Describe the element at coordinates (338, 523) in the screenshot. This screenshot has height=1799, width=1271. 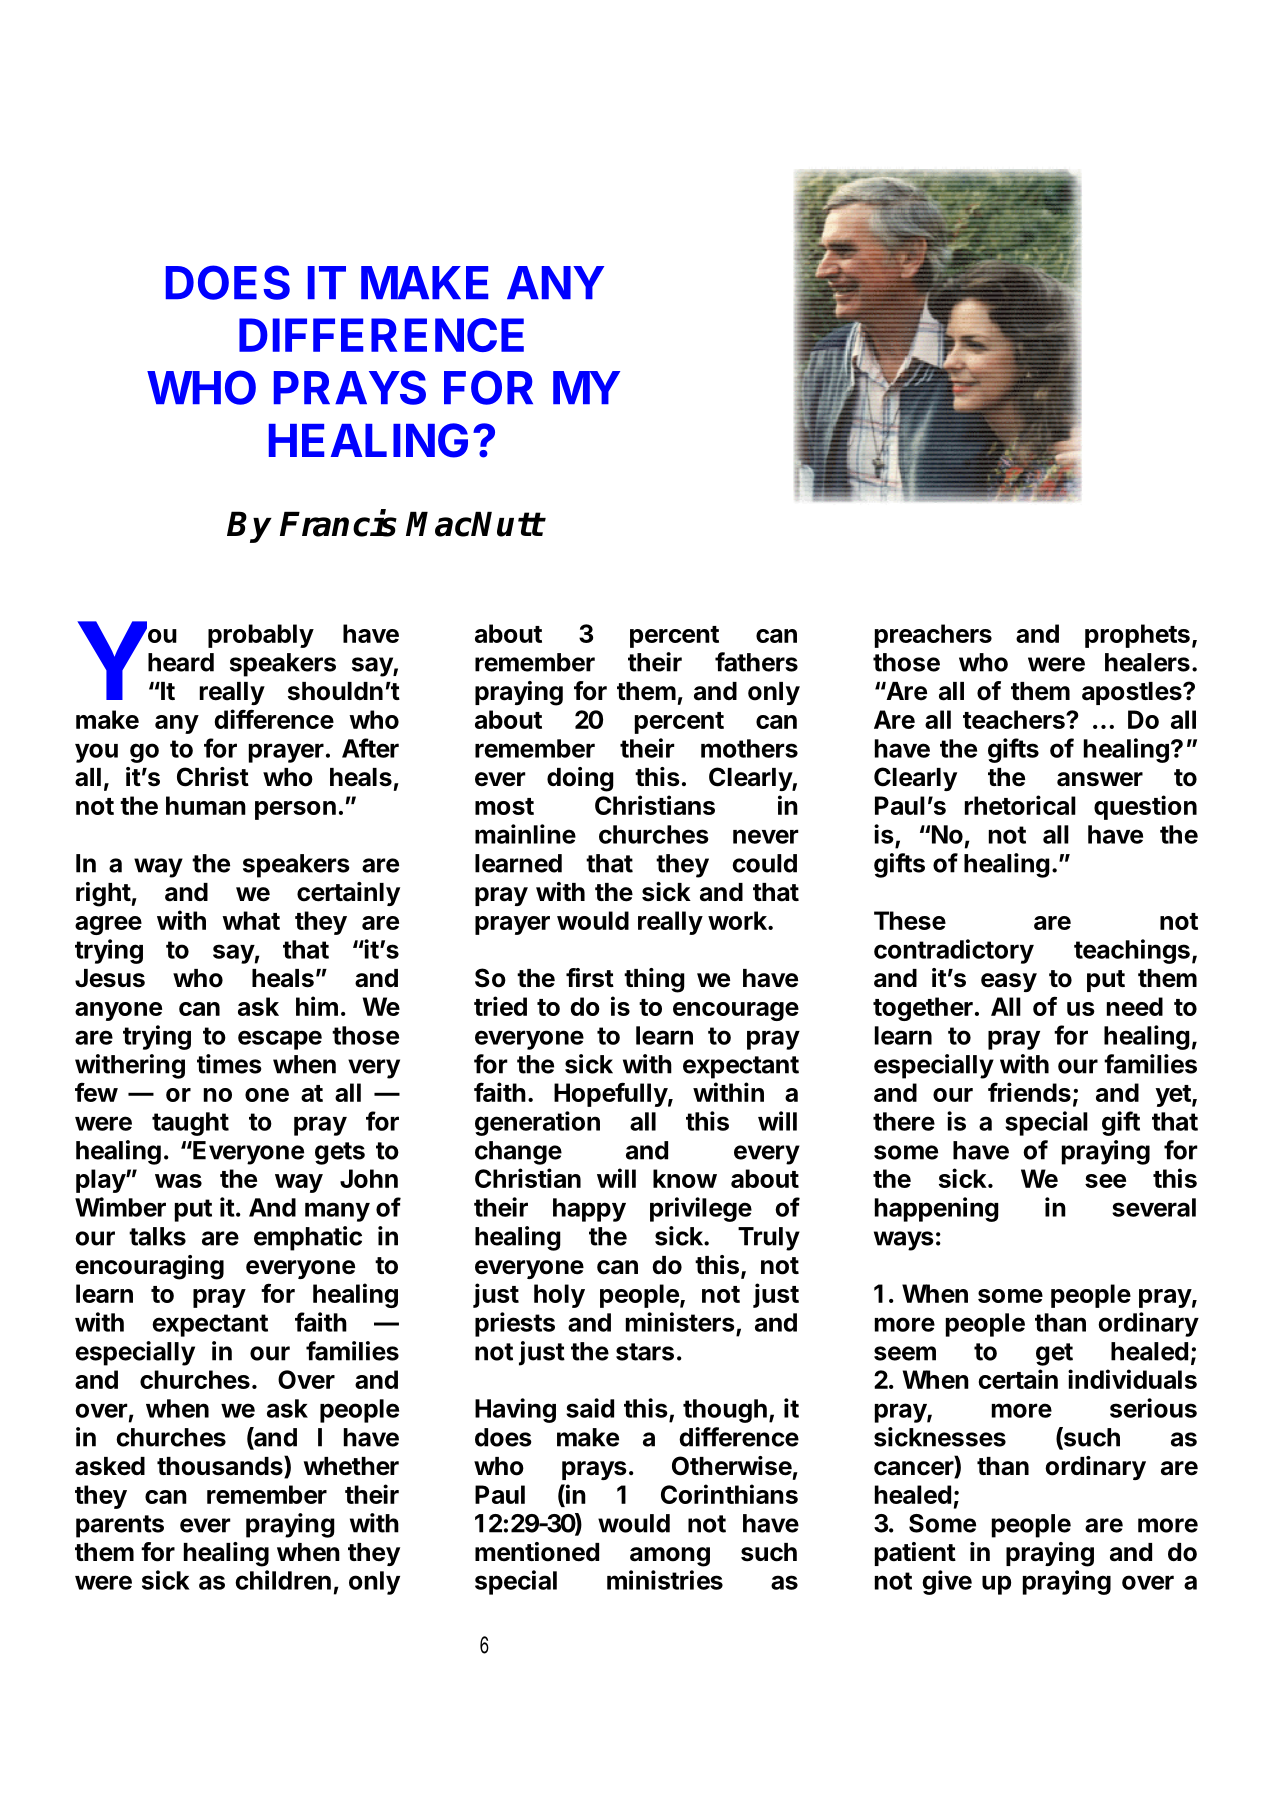
I see `Francis` at that location.
